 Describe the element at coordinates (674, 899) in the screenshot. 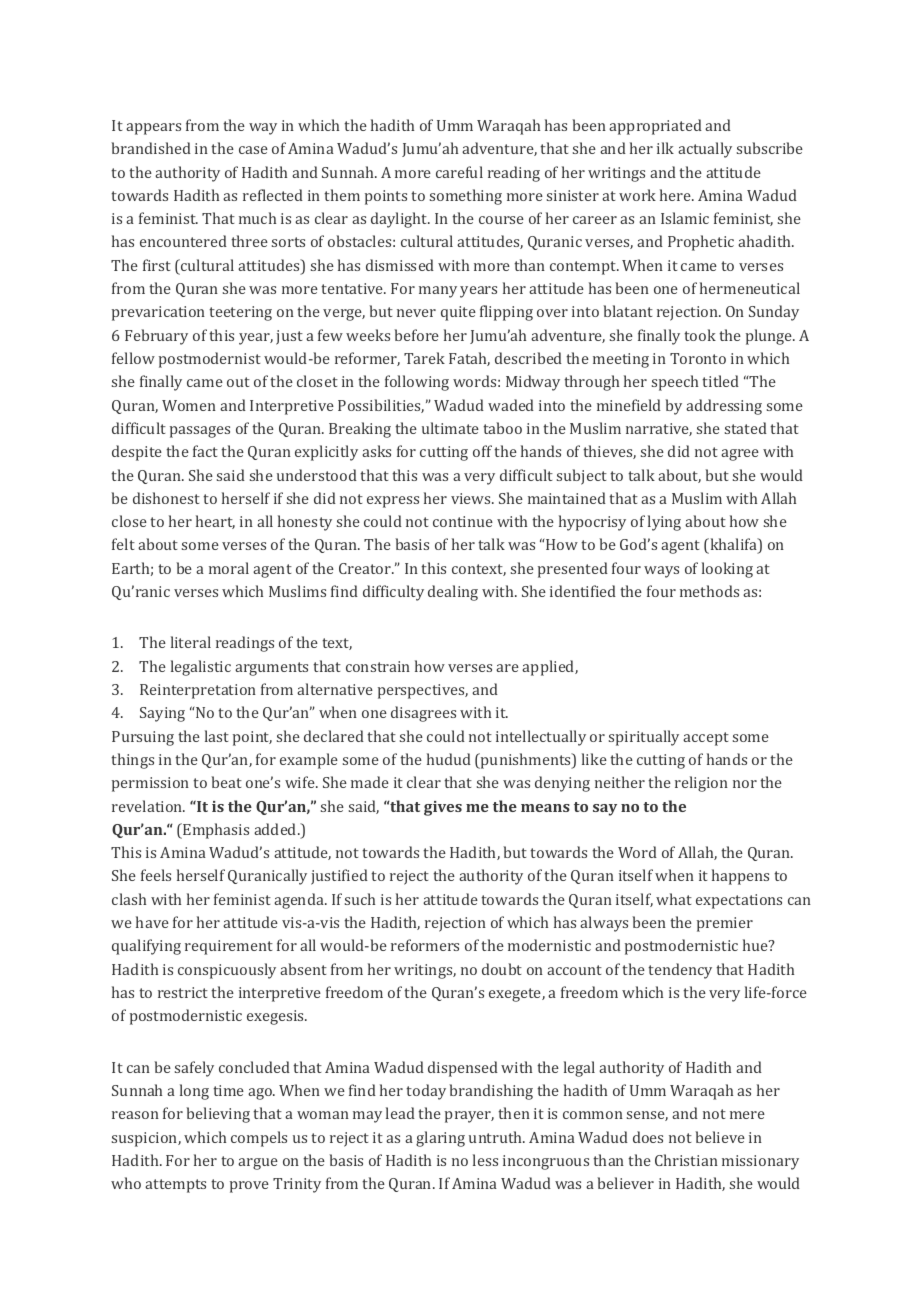

I see `what` at that location.
